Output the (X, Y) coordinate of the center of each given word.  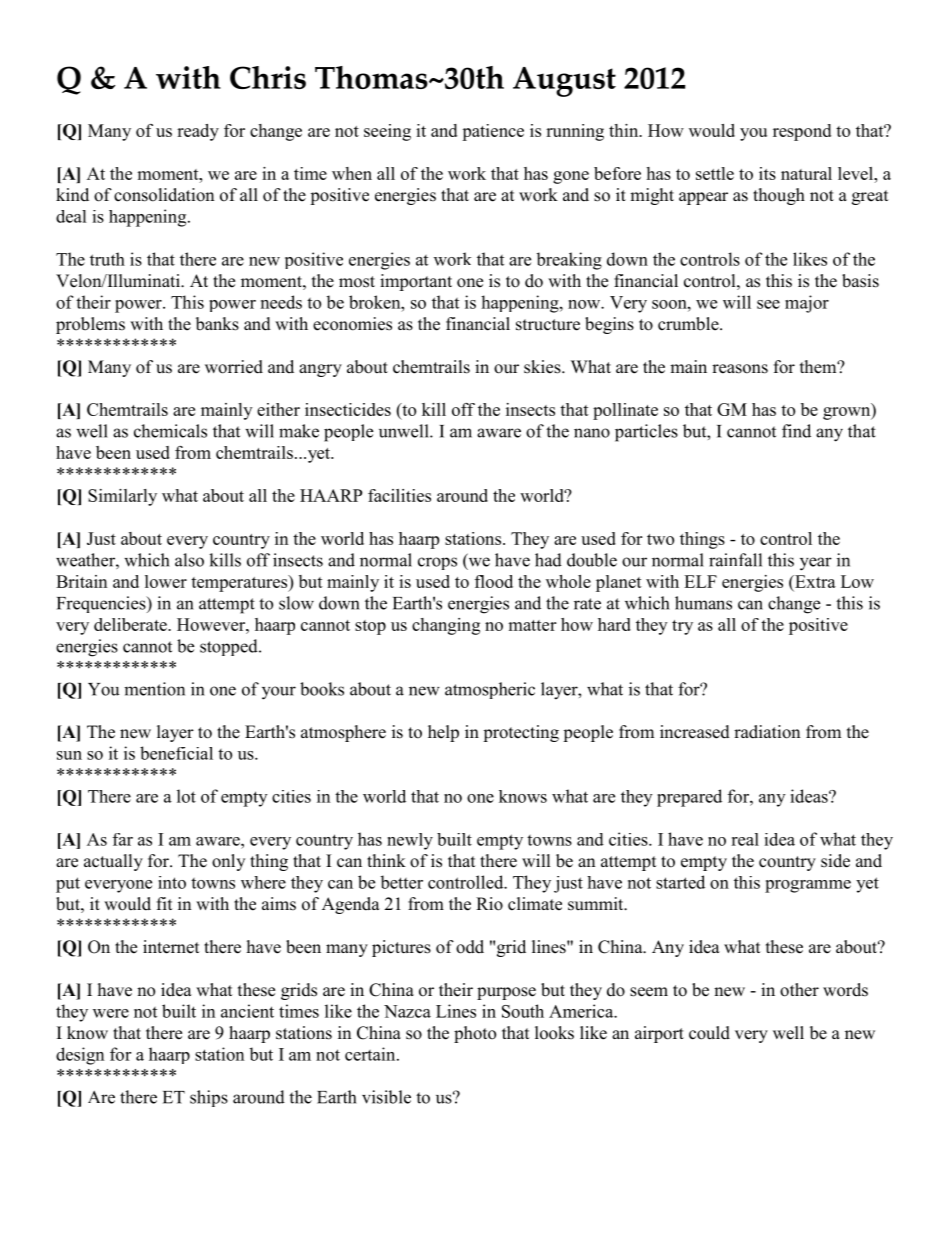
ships (209, 1098)
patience (493, 132)
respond (802, 132)
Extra (814, 581)
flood (494, 581)
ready (198, 132)
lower (166, 581)
